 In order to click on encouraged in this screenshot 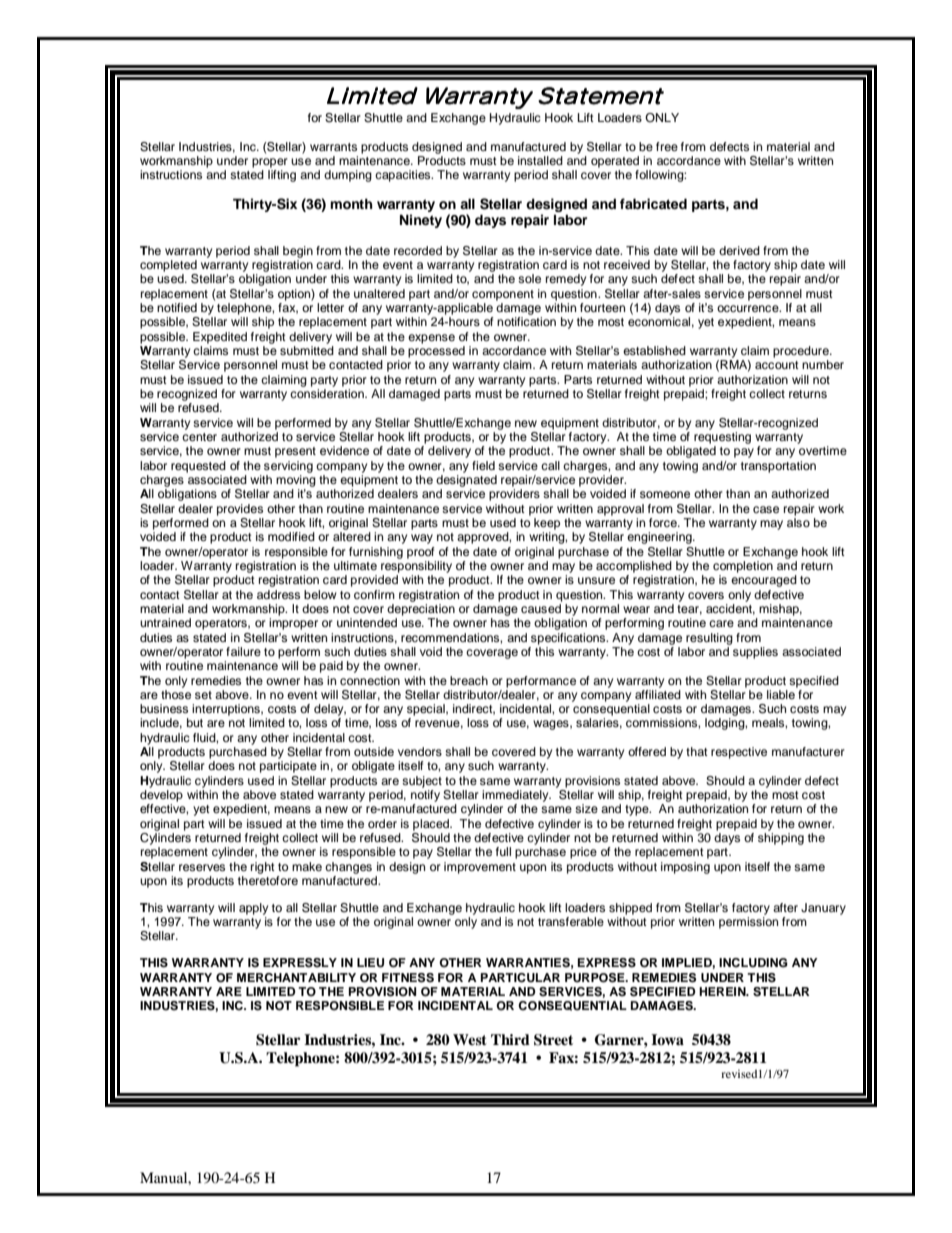, I will do `click(764, 581)`.
